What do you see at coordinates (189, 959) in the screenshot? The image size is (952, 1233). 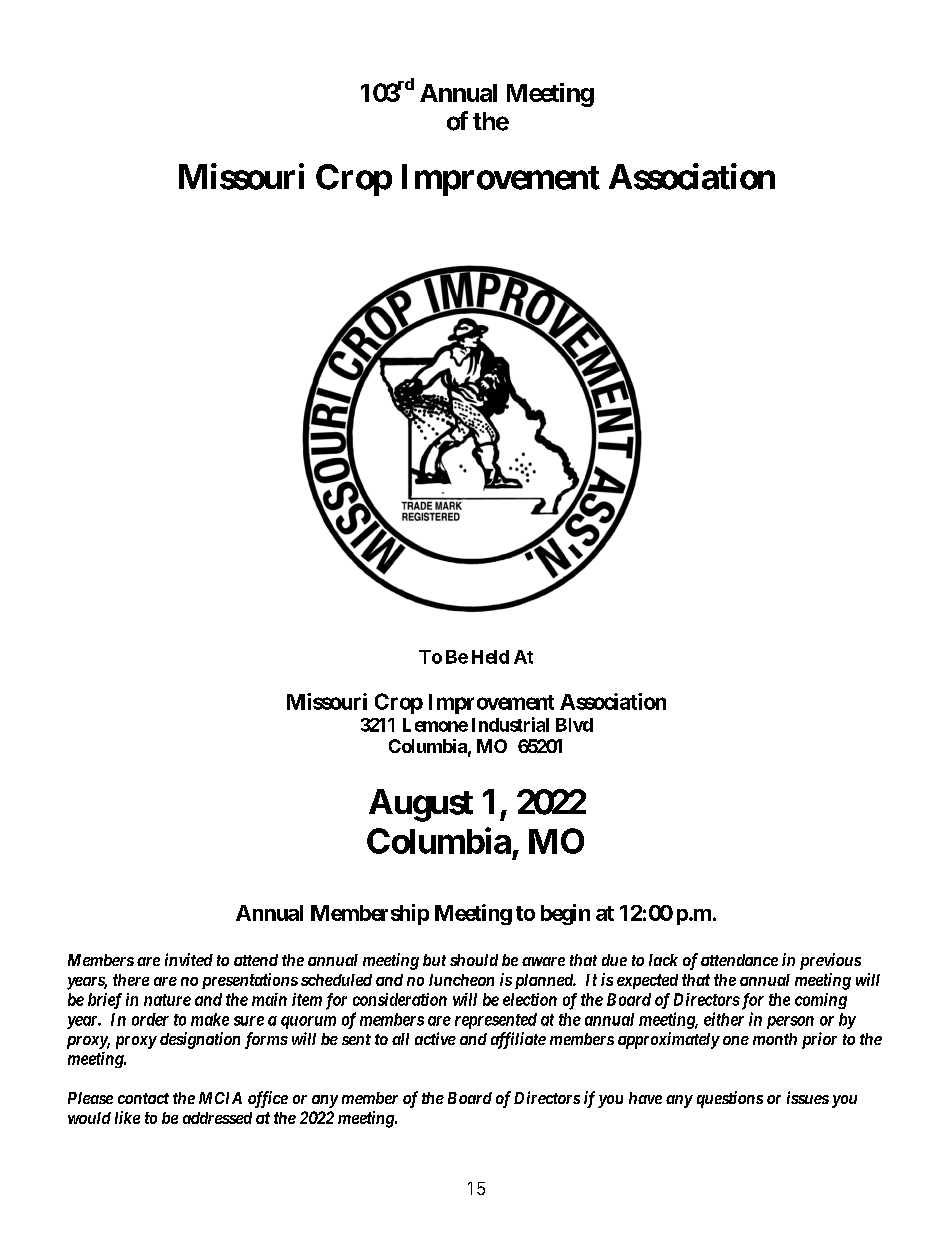 I see `invited` at bounding box center [189, 959].
